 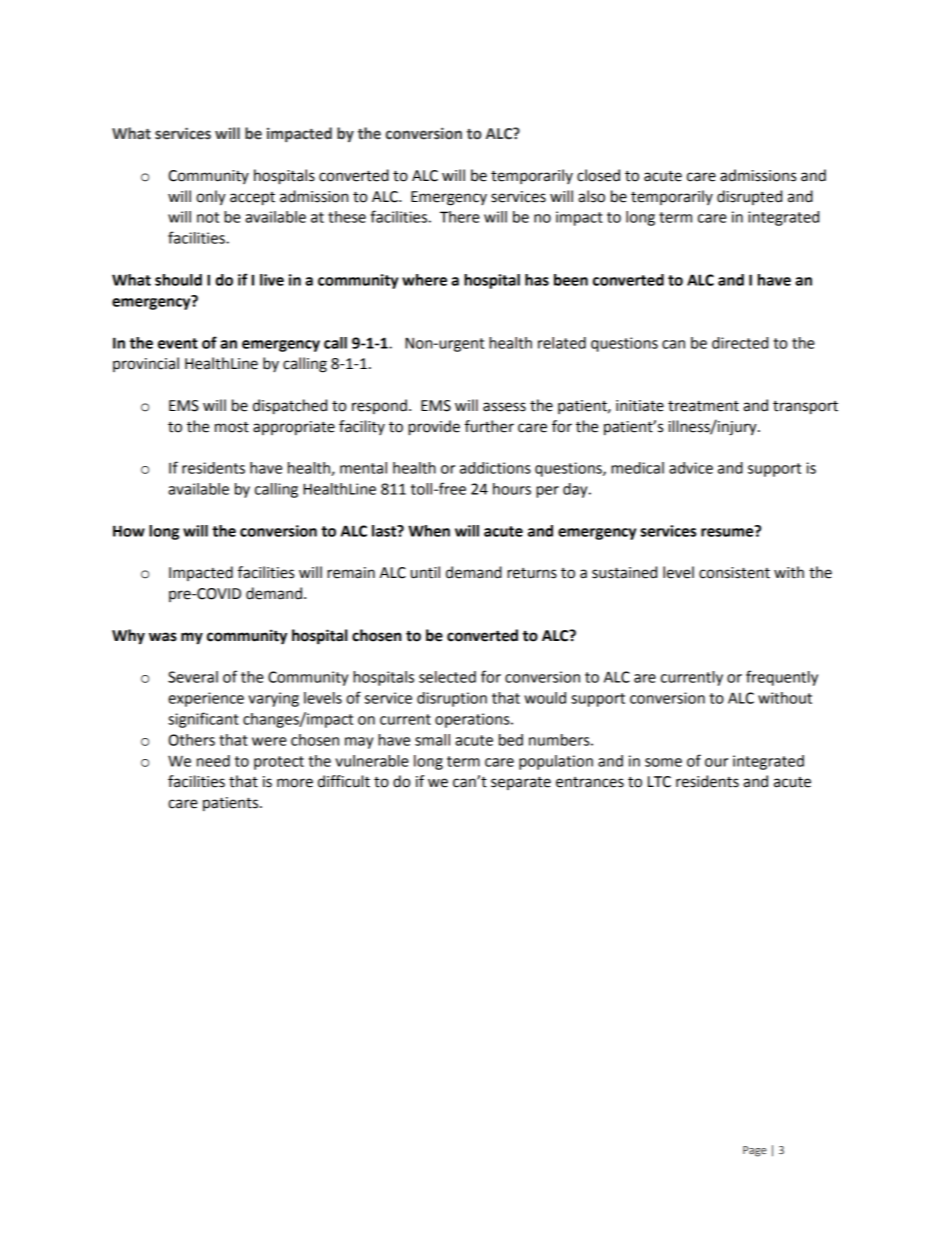 I want to click on There, so click(x=460, y=217).
